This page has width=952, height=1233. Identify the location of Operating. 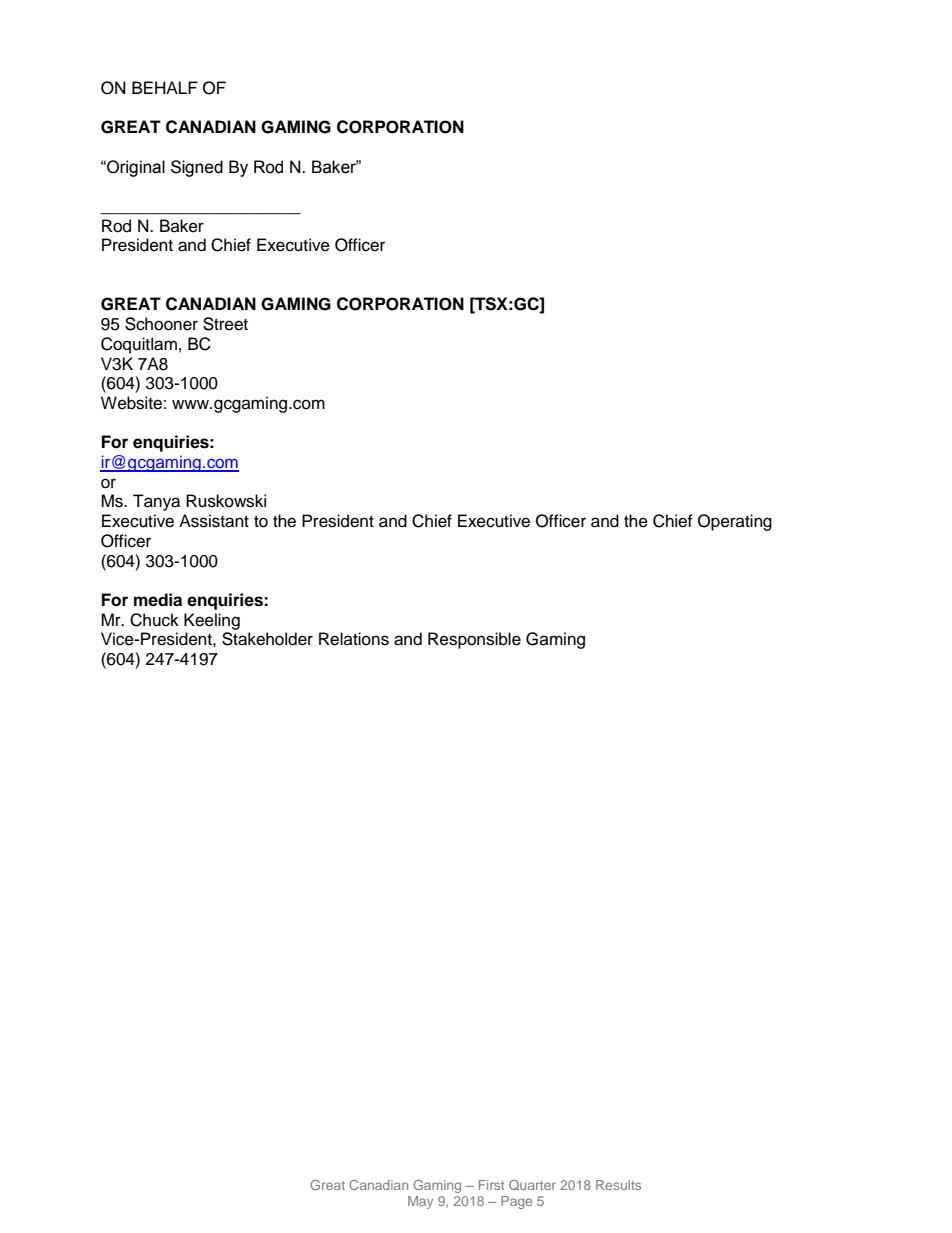
(735, 522).
